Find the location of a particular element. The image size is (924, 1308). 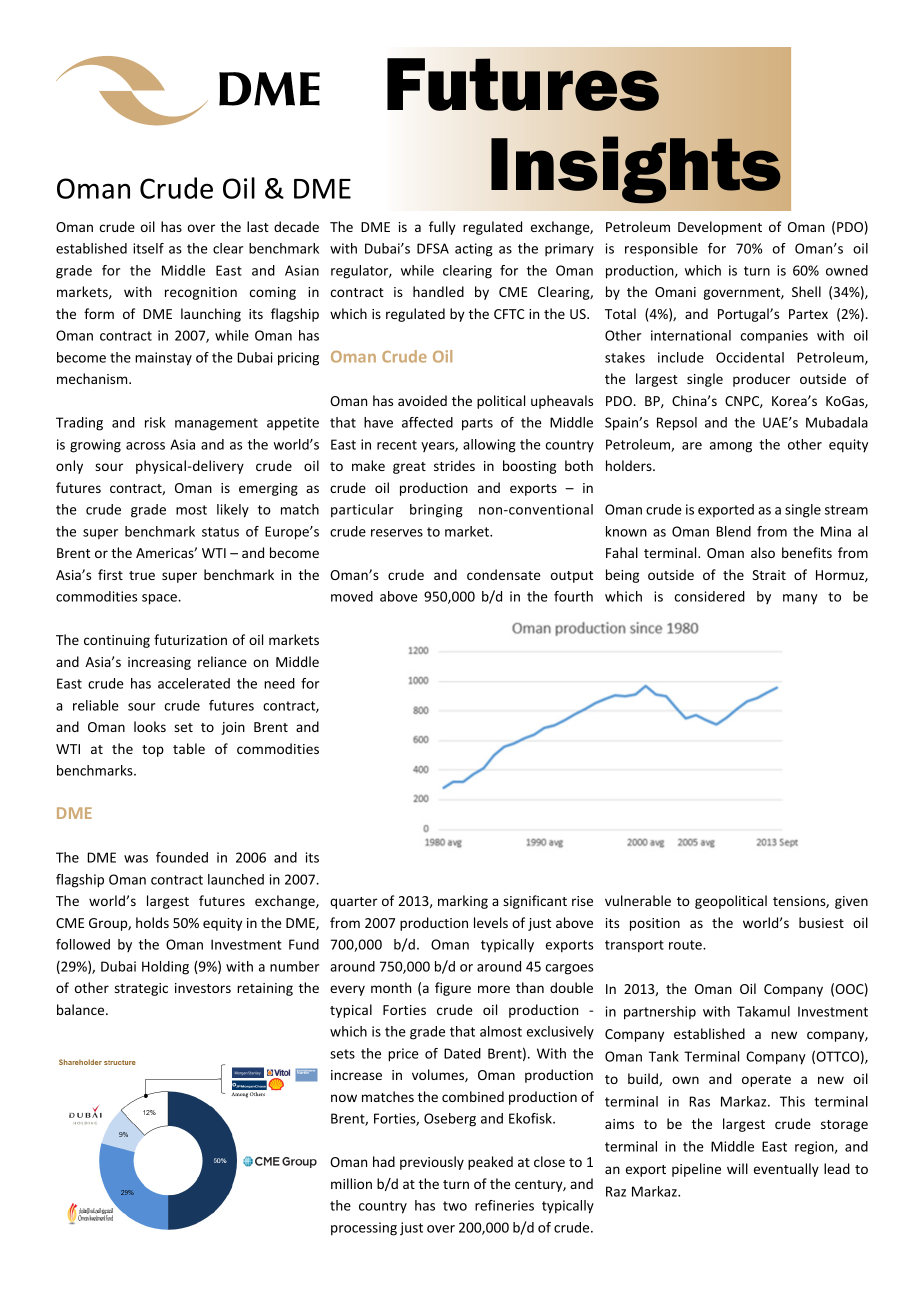

busiest is located at coordinates (821, 922).
